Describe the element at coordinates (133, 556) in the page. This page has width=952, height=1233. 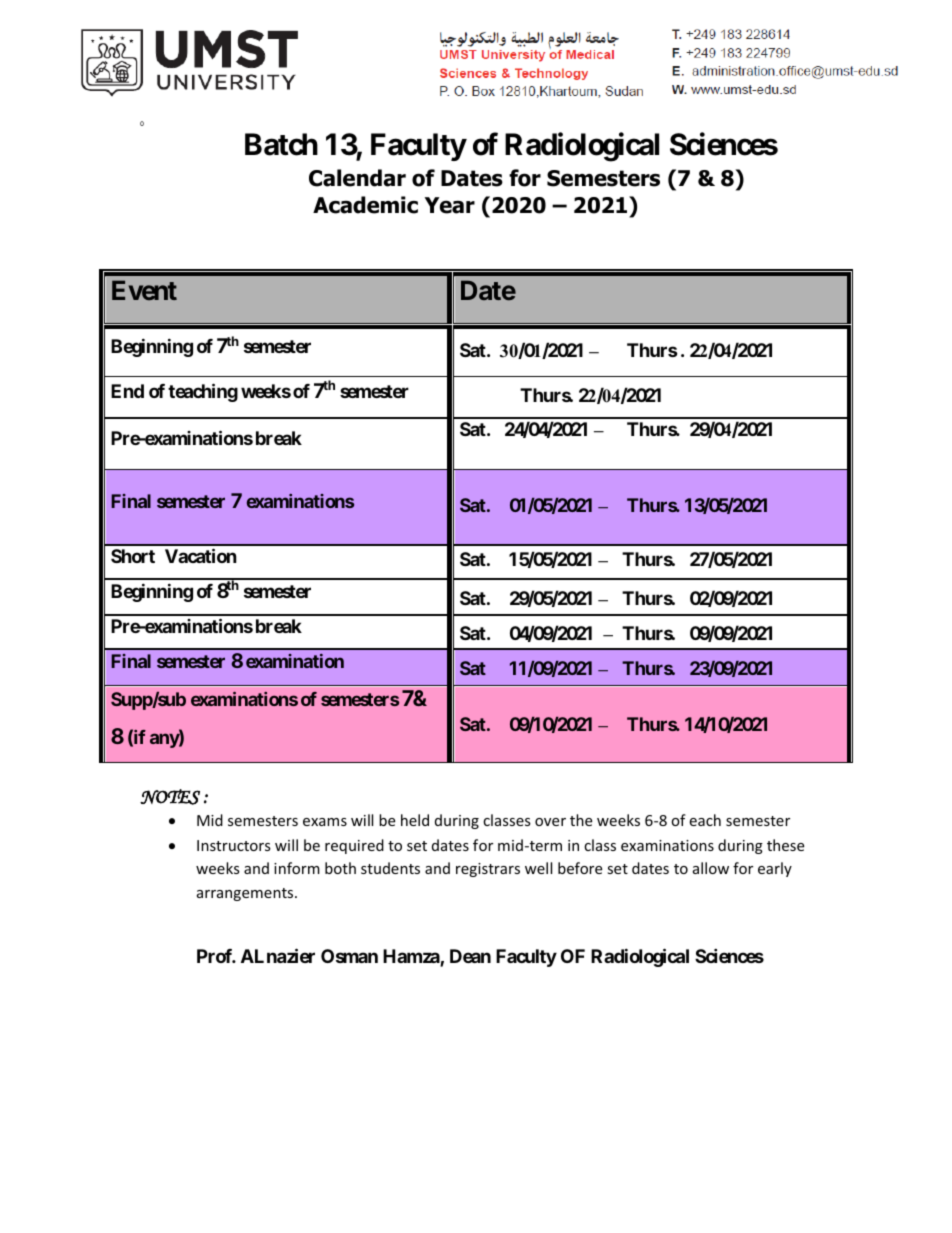
I see `Short` at that location.
